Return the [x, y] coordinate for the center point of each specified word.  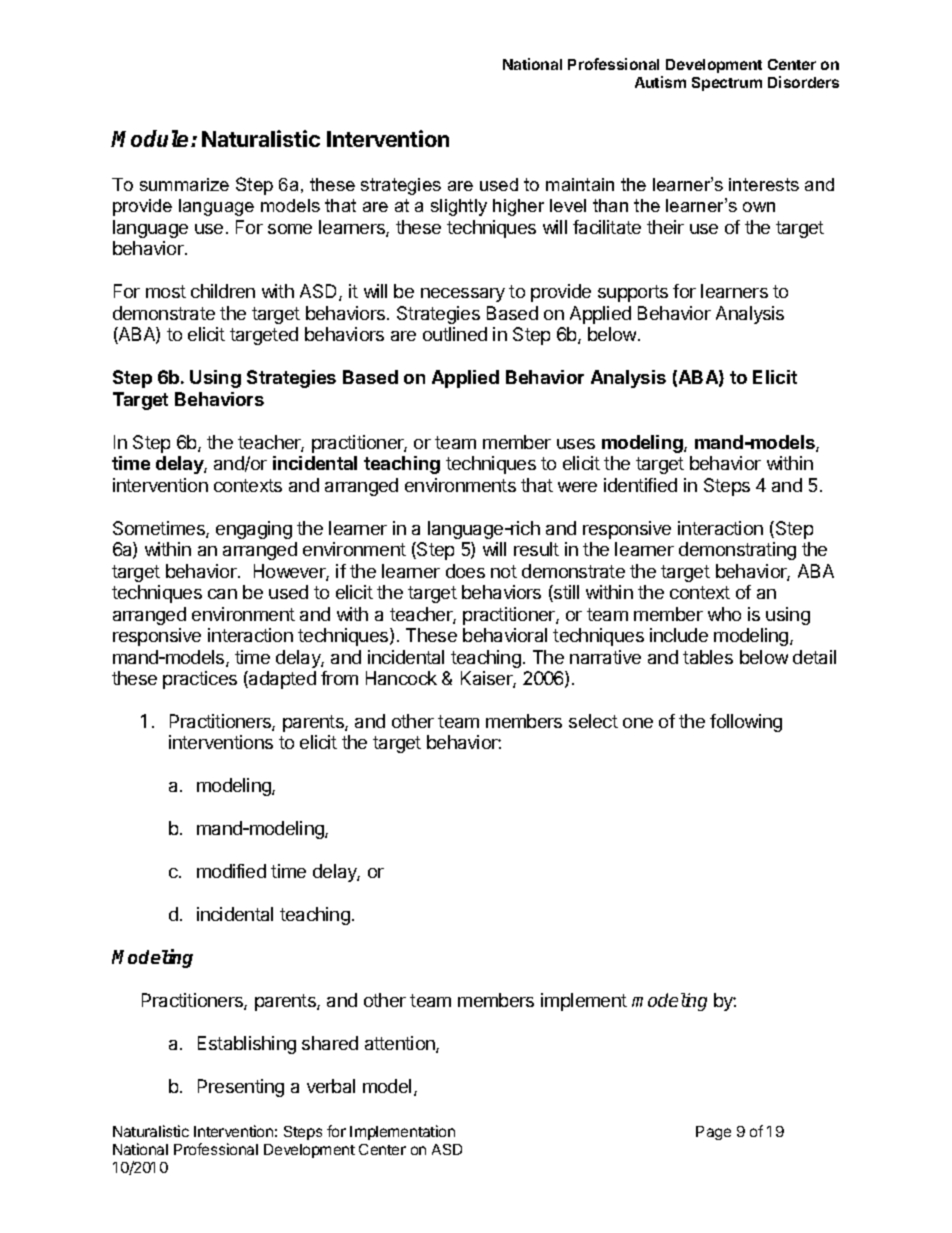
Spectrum [727, 84]
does [465, 571]
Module [149, 138]
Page [713, 1133]
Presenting [241, 1088]
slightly [459, 207]
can [222, 594]
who [724, 614]
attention [401, 1044]
